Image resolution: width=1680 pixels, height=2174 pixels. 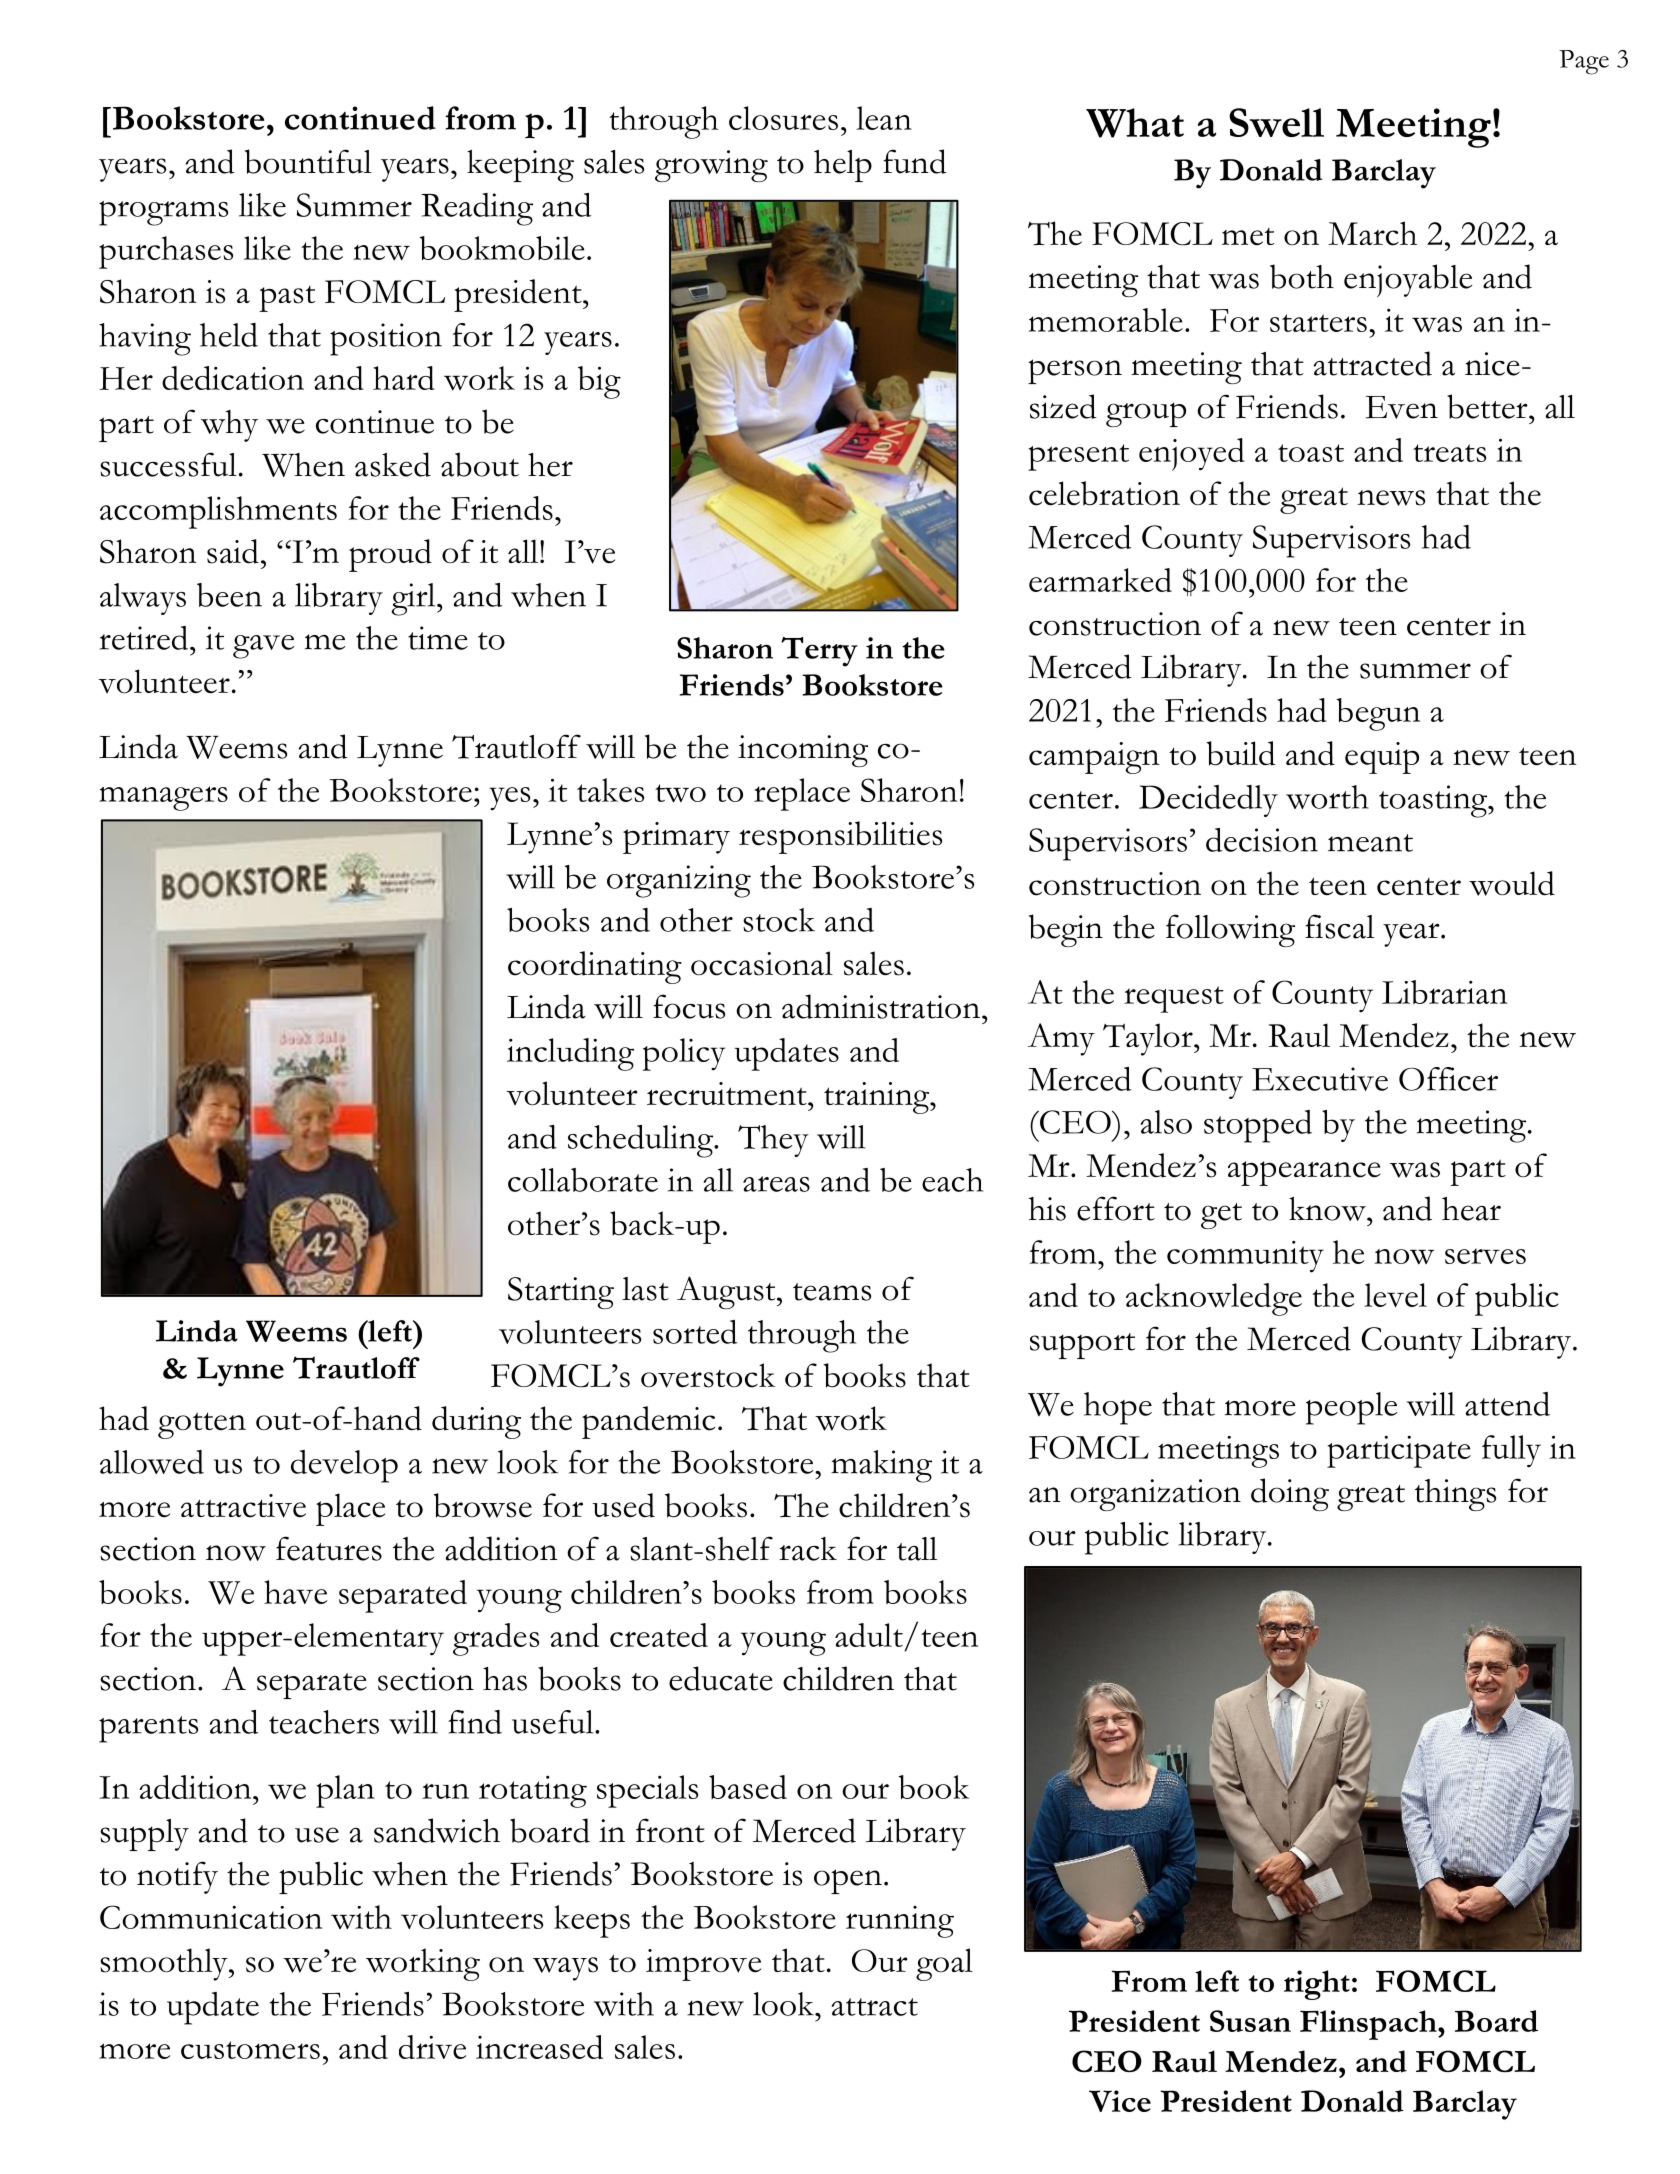 What do you see at coordinates (881, 1466) in the screenshot?
I see `making` at bounding box center [881, 1466].
